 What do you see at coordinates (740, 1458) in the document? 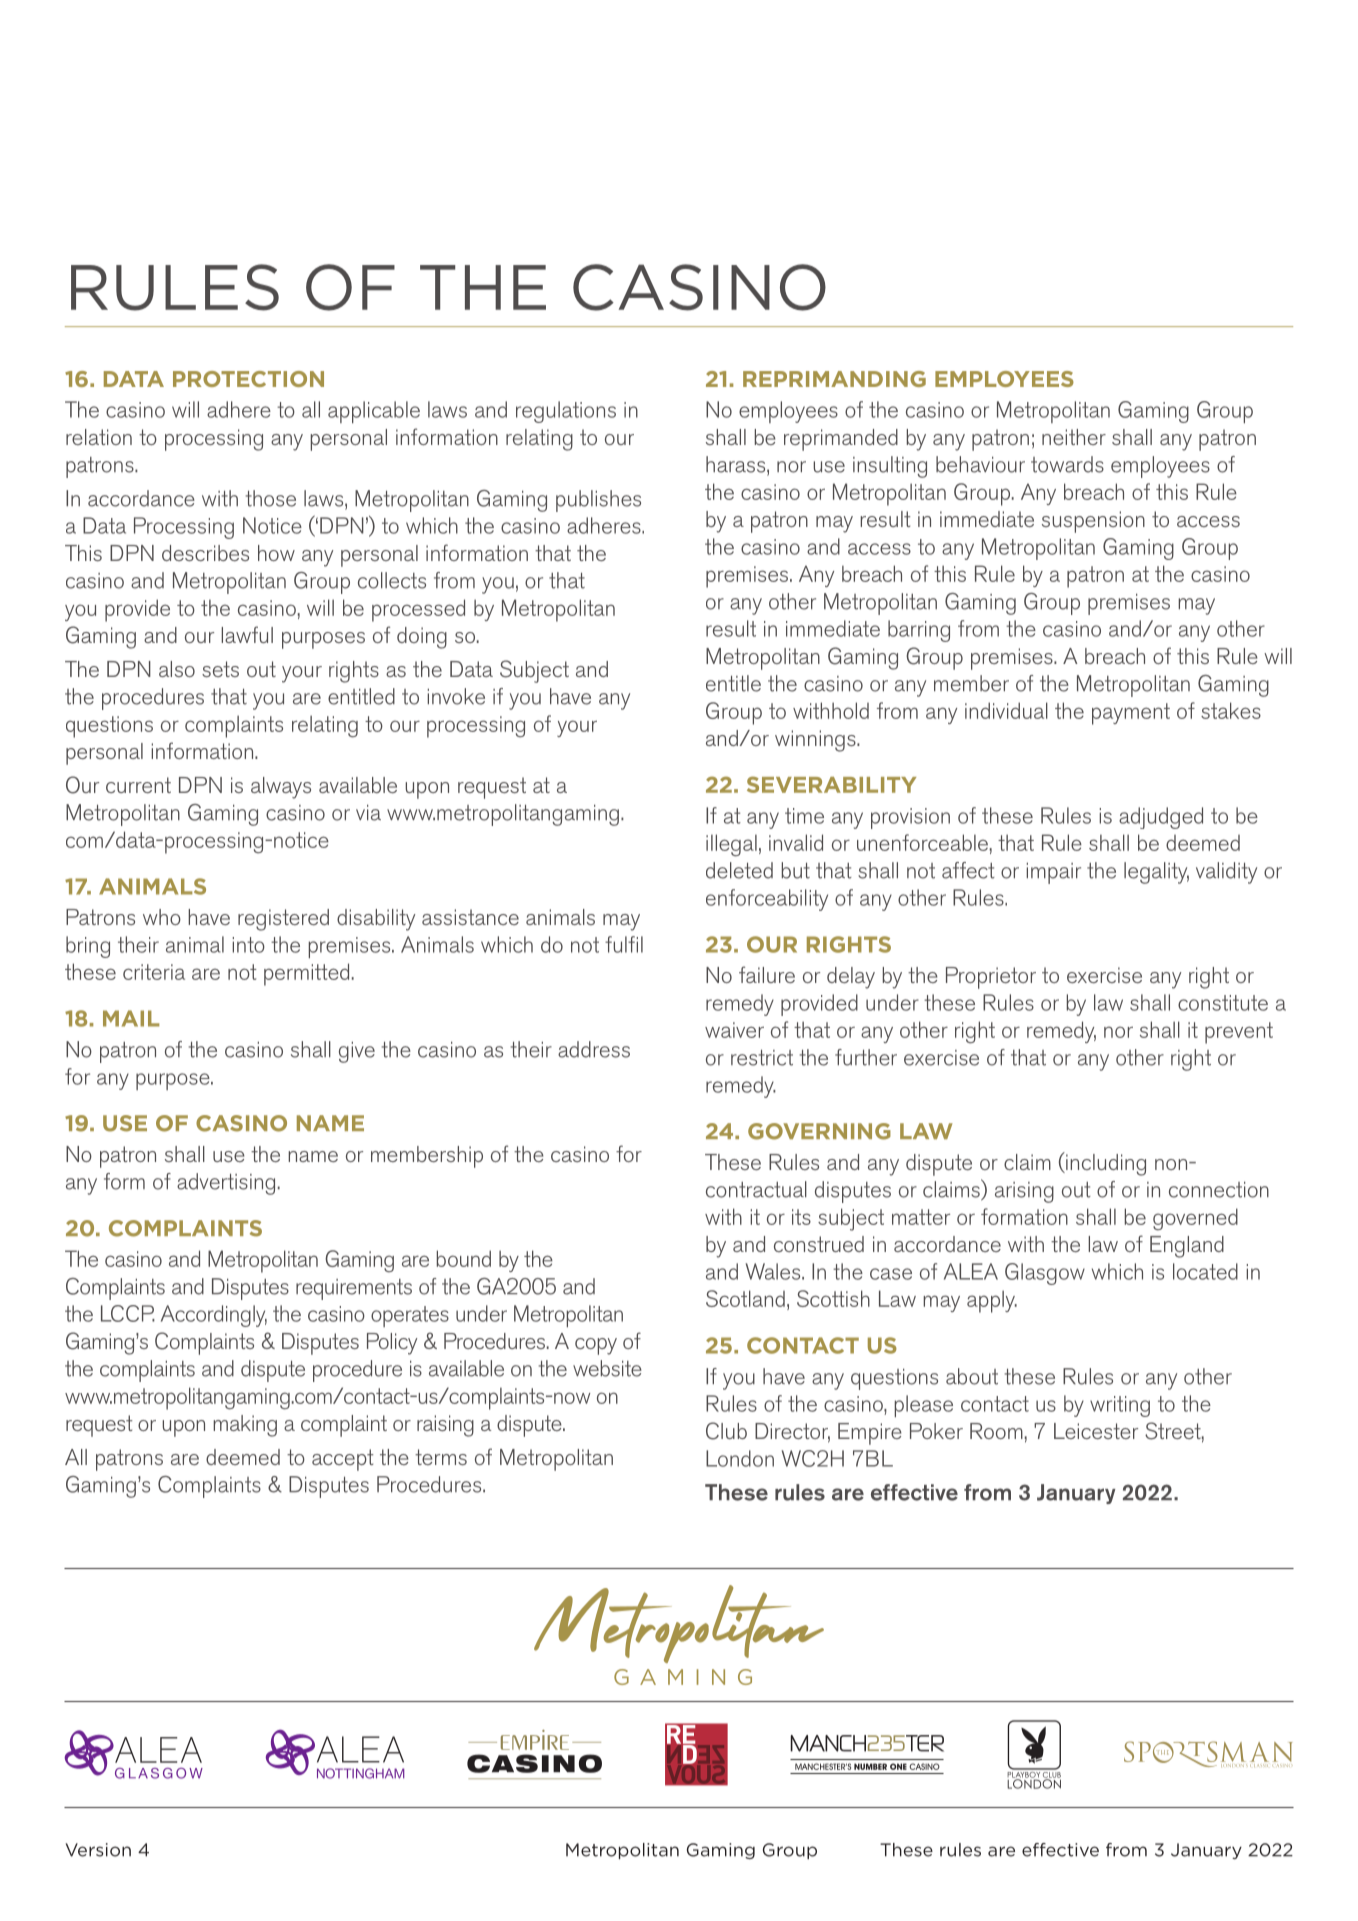
I see `London` at bounding box center [740, 1458].
